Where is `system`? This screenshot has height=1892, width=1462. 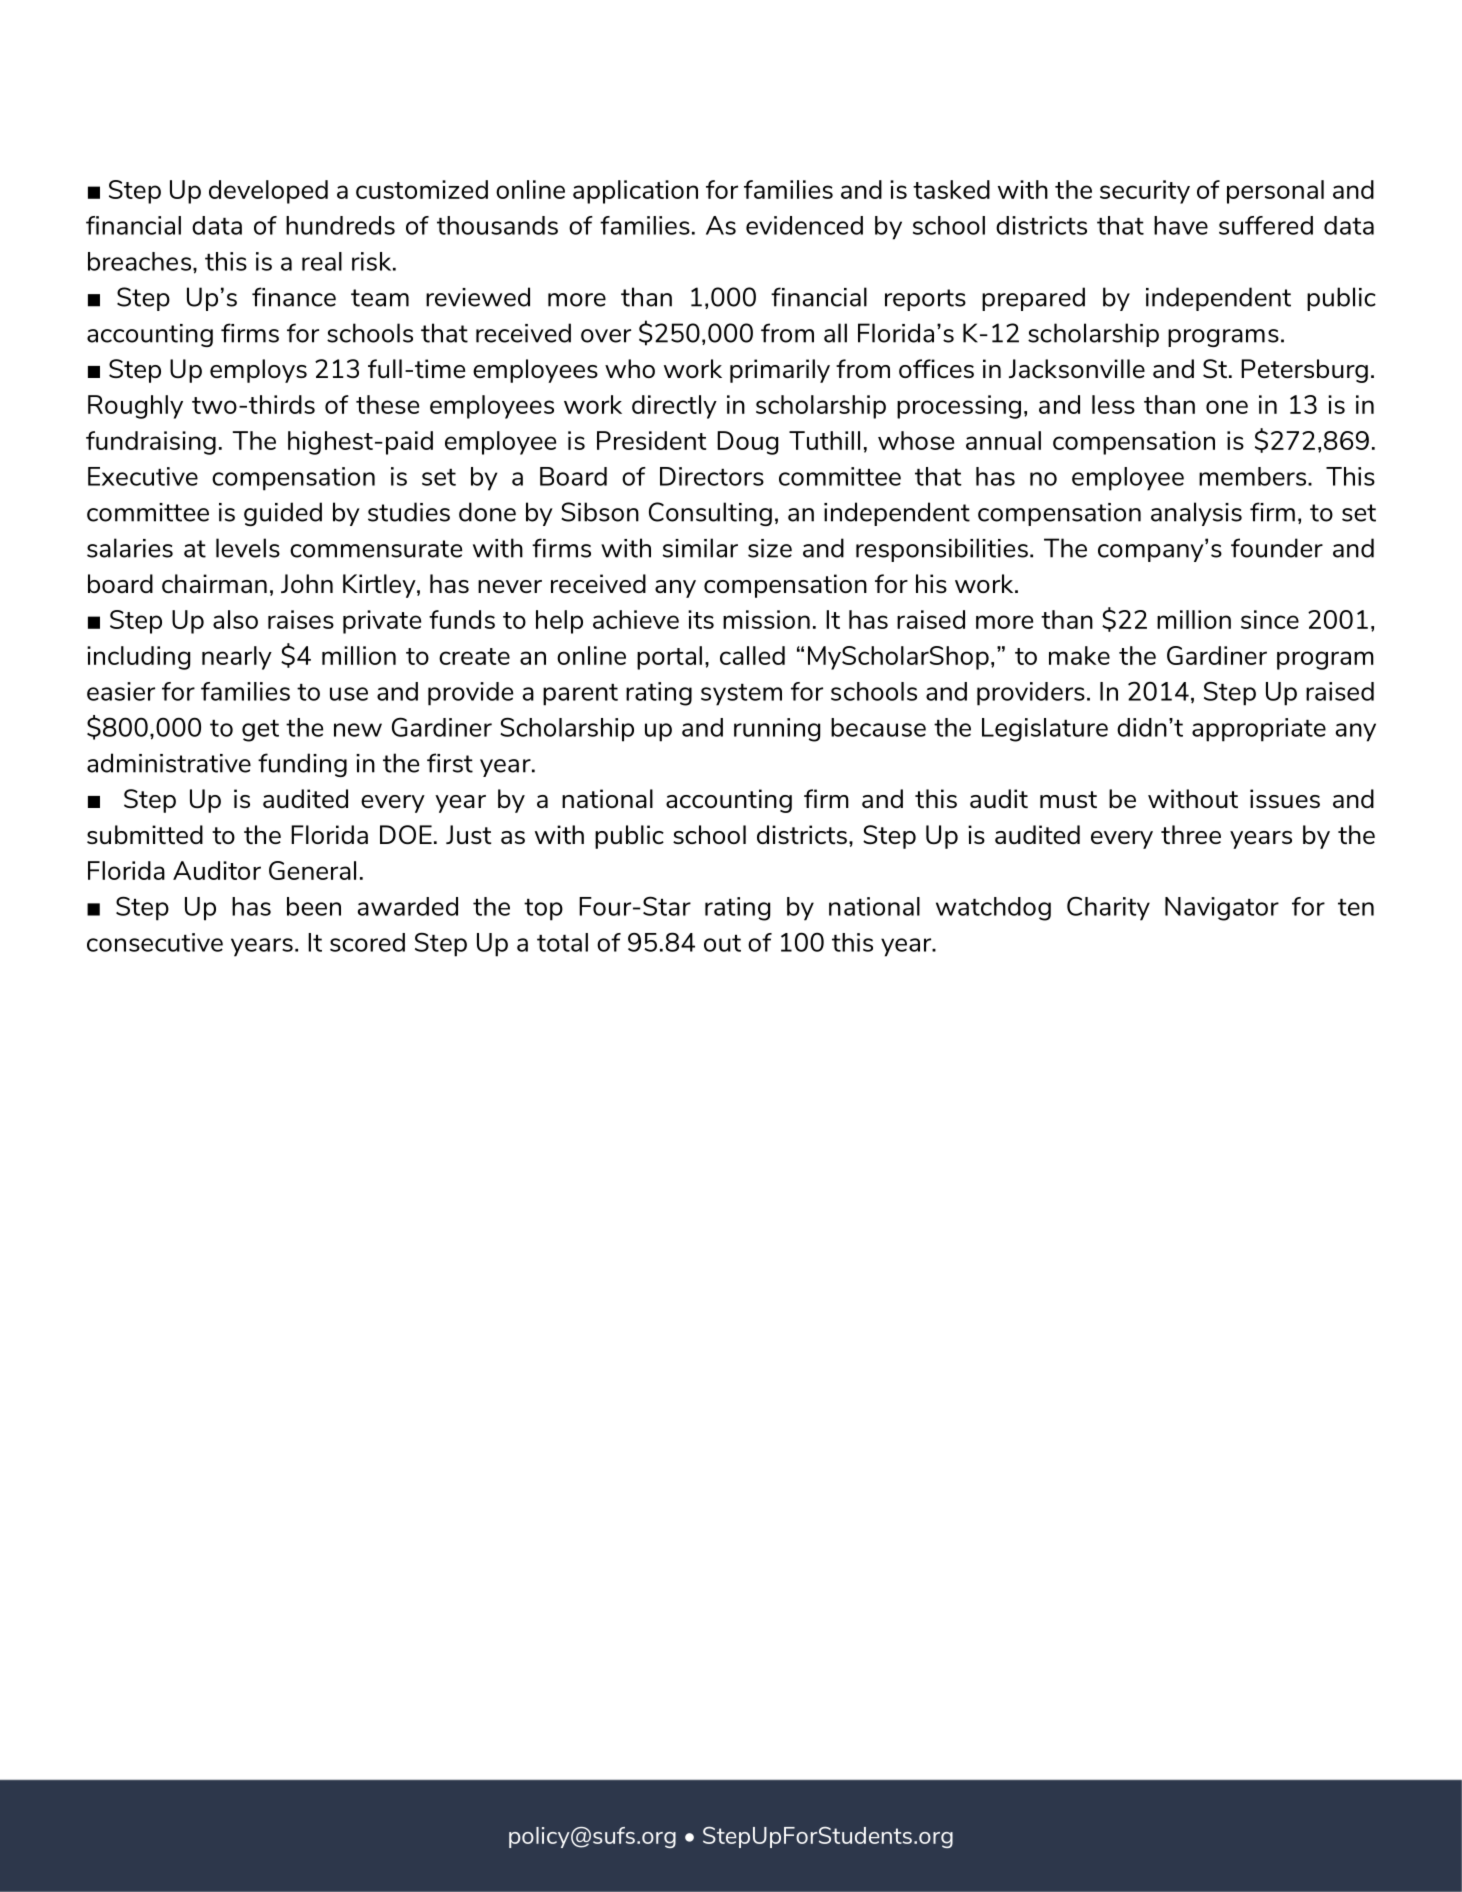 system is located at coordinates (741, 695).
